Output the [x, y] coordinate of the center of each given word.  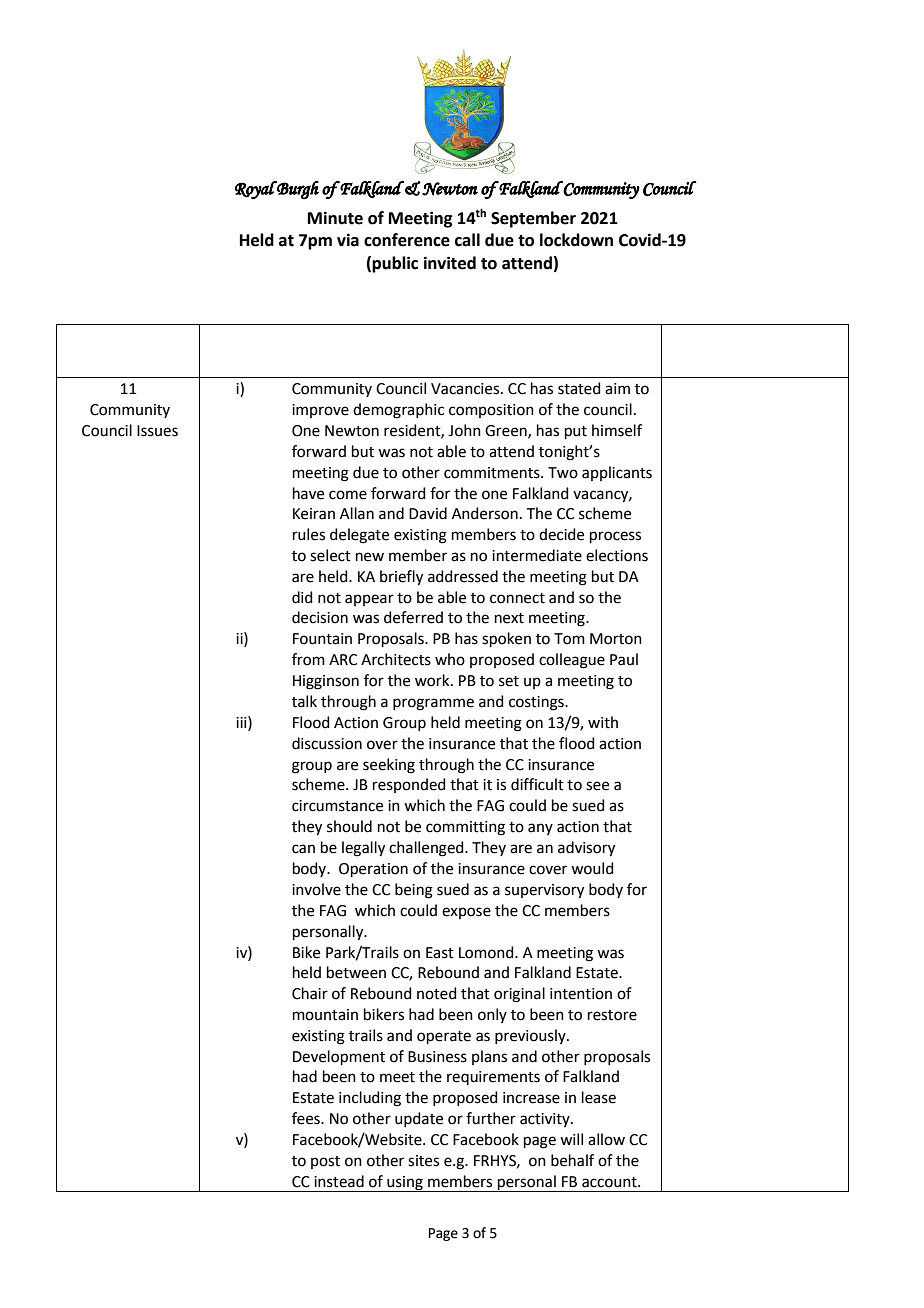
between [356, 972]
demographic [398, 411]
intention [581, 994]
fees [307, 1118]
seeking [389, 766]
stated [579, 388]
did [302, 597]
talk [304, 701]
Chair [310, 993]
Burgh [297, 190]
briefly [401, 578]
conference [407, 240]
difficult [537, 784]
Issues [157, 431]
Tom [569, 639]
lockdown [576, 240]
